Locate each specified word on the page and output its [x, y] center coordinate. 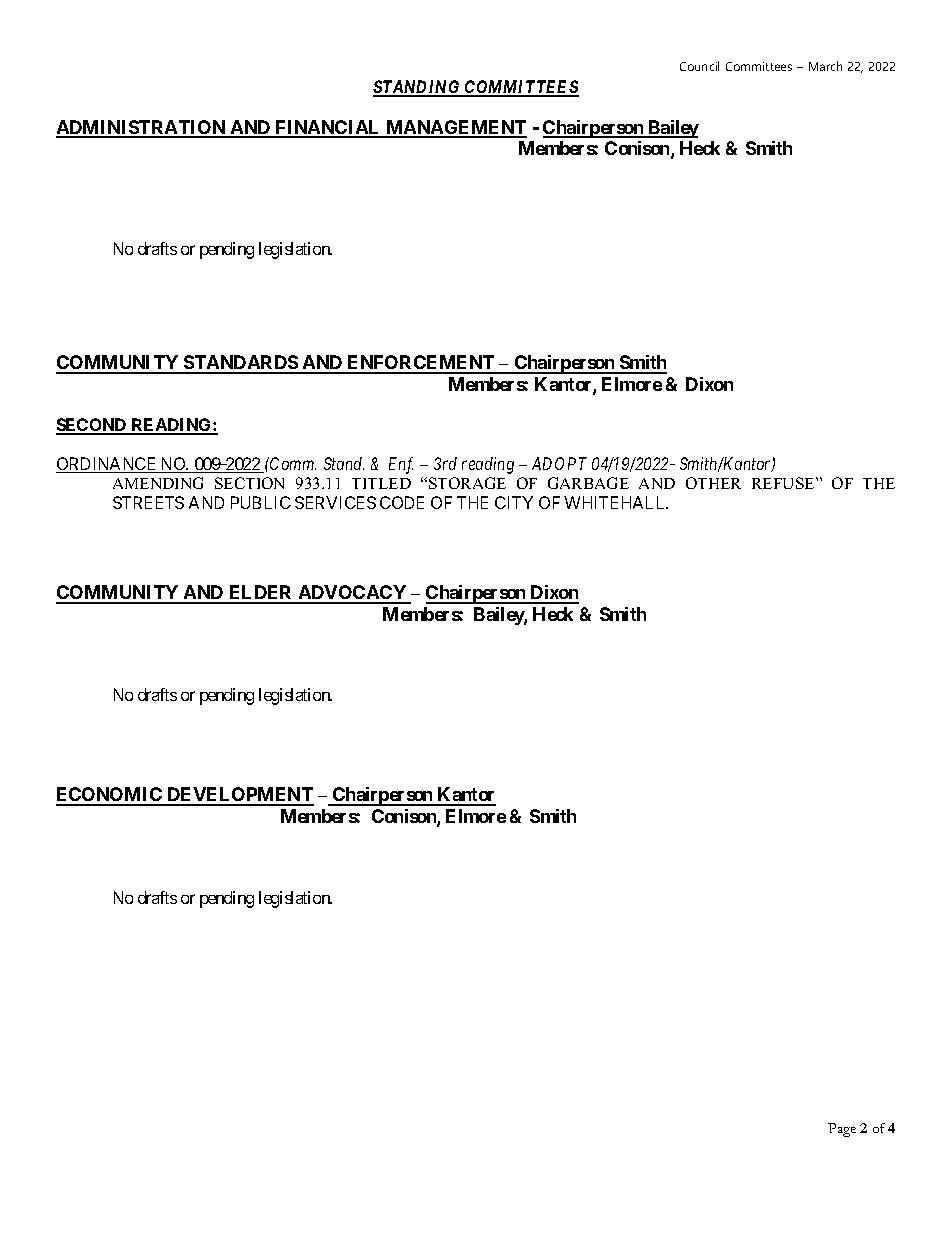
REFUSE [784, 483]
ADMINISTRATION [142, 128]
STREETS [148, 502]
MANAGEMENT [455, 128]
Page [842, 1130]
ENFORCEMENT [421, 364]
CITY [514, 502]
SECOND [92, 426]
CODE [402, 502]
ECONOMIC [110, 796]
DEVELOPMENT [239, 796]
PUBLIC [261, 502]
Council [699, 66]
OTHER [713, 483]
